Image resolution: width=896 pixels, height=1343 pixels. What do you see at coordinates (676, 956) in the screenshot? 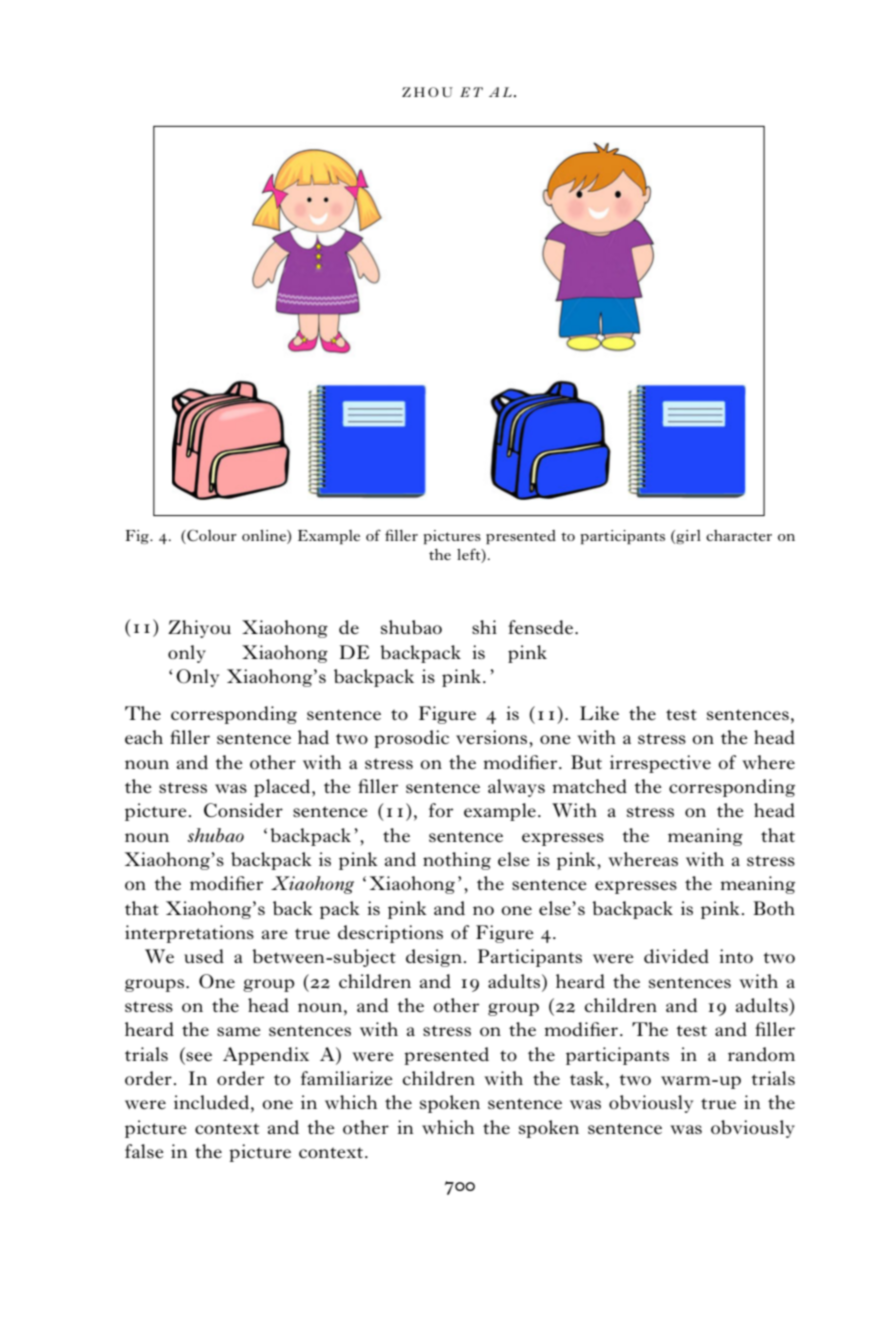
I see `divided` at bounding box center [676, 956].
